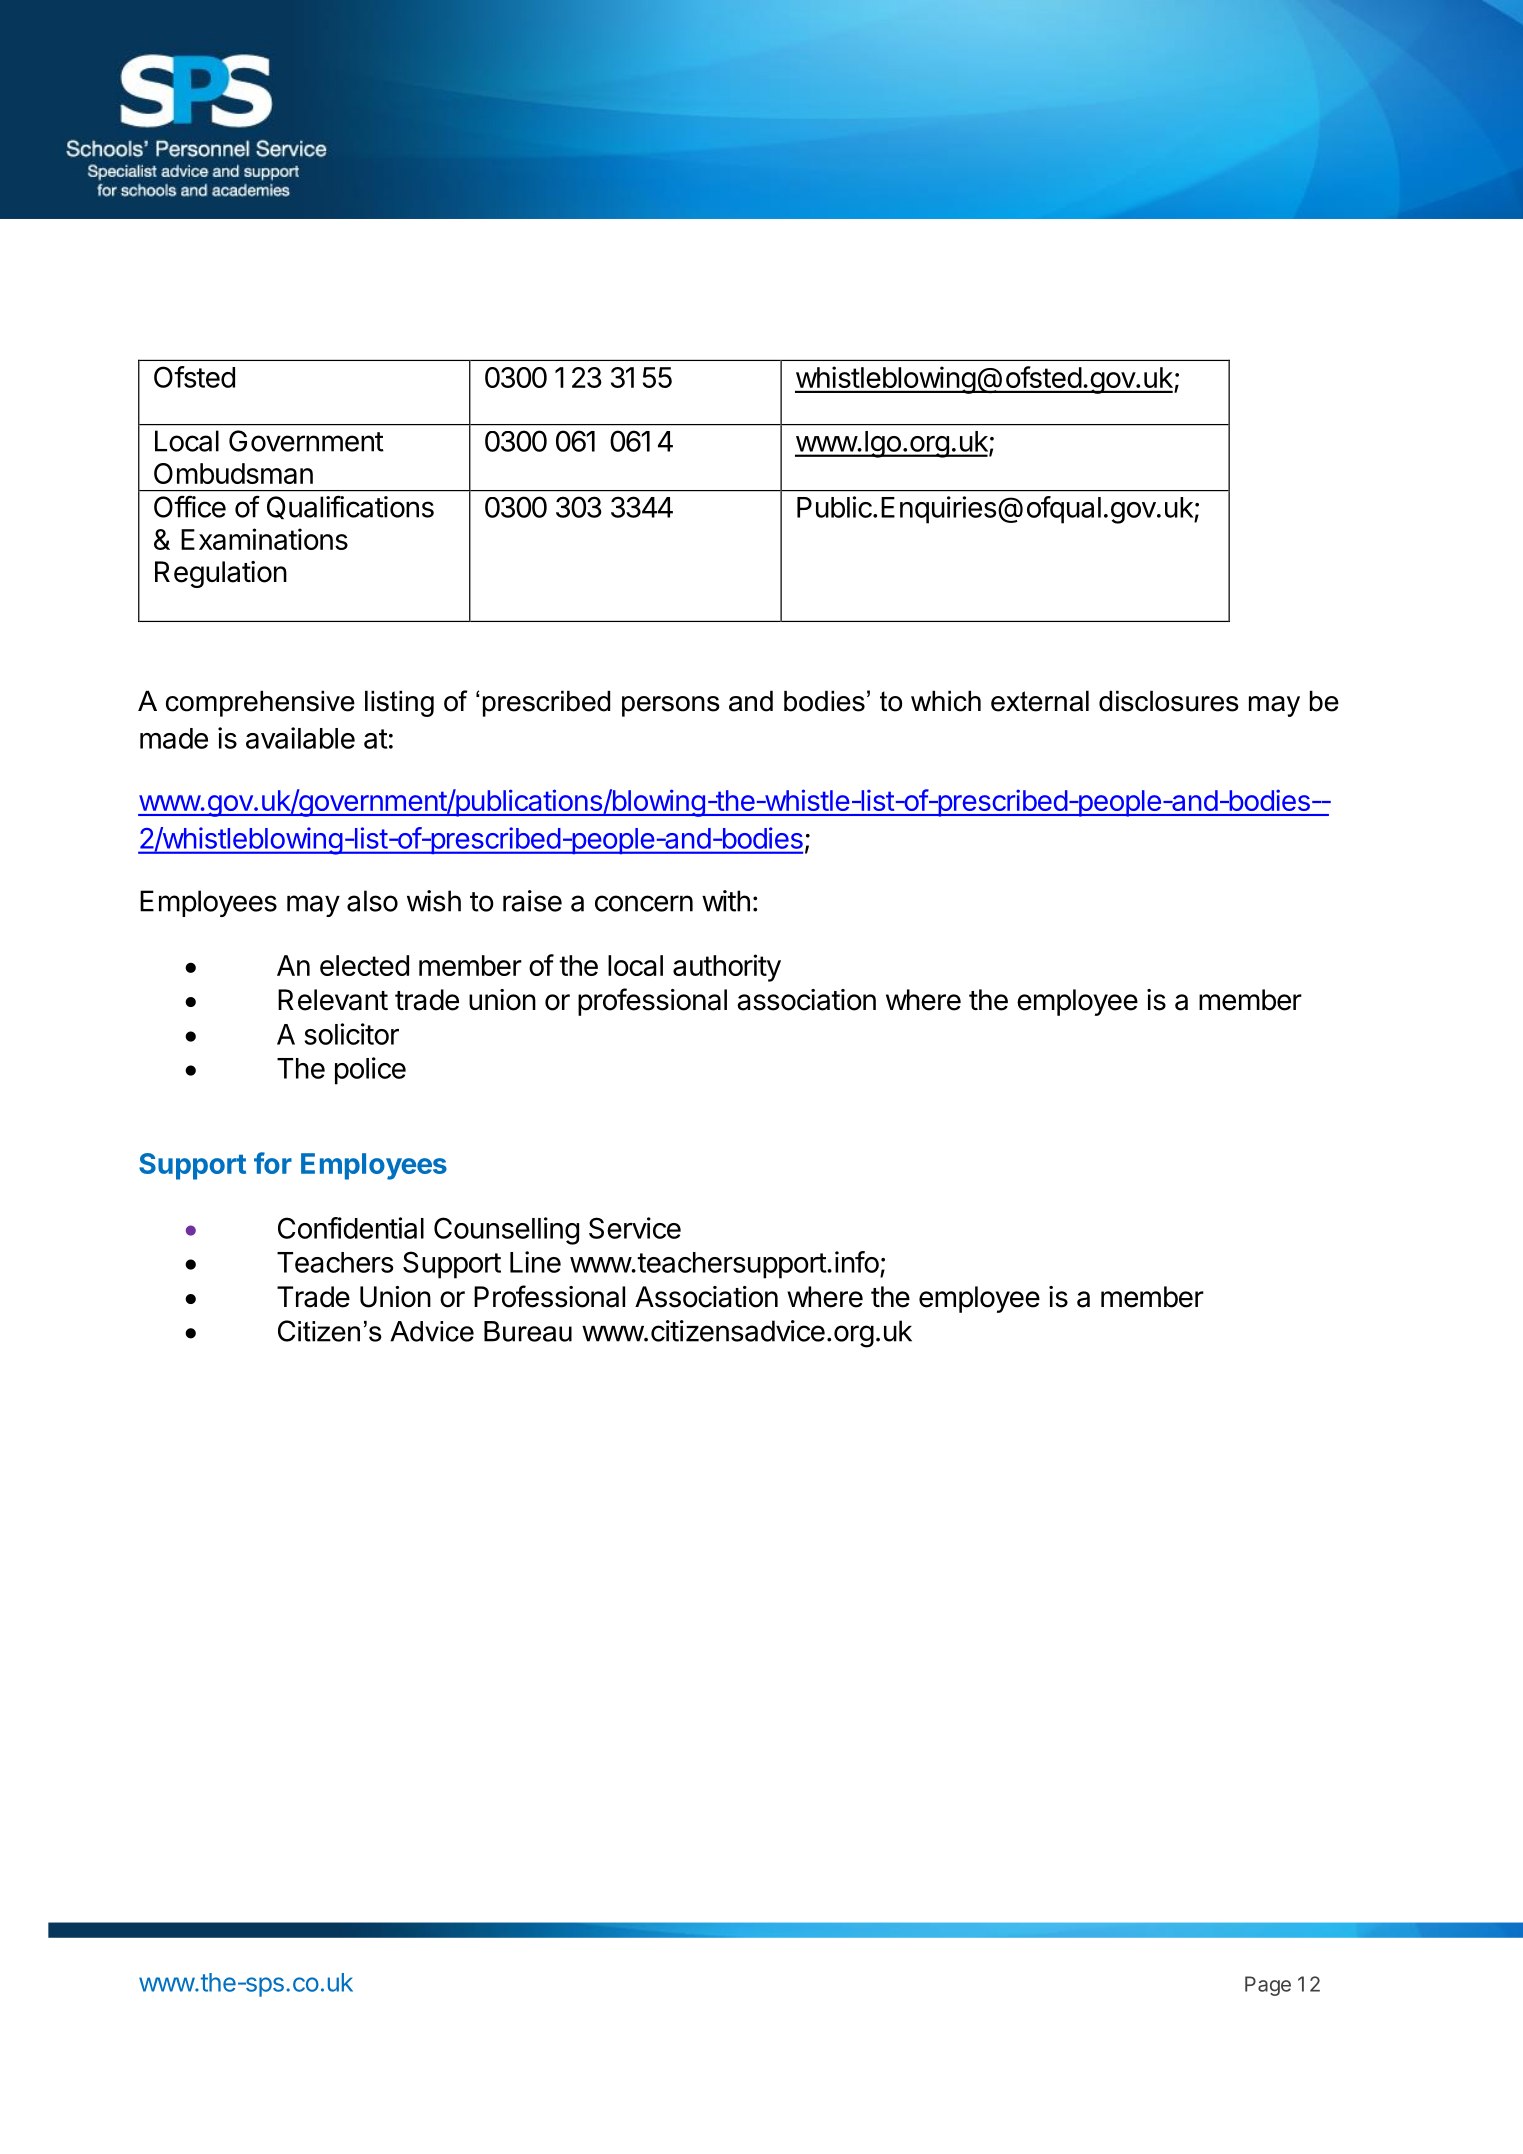 The height and width of the page is (2154, 1523). What do you see at coordinates (727, 968) in the page?
I see `authority` at bounding box center [727, 968].
